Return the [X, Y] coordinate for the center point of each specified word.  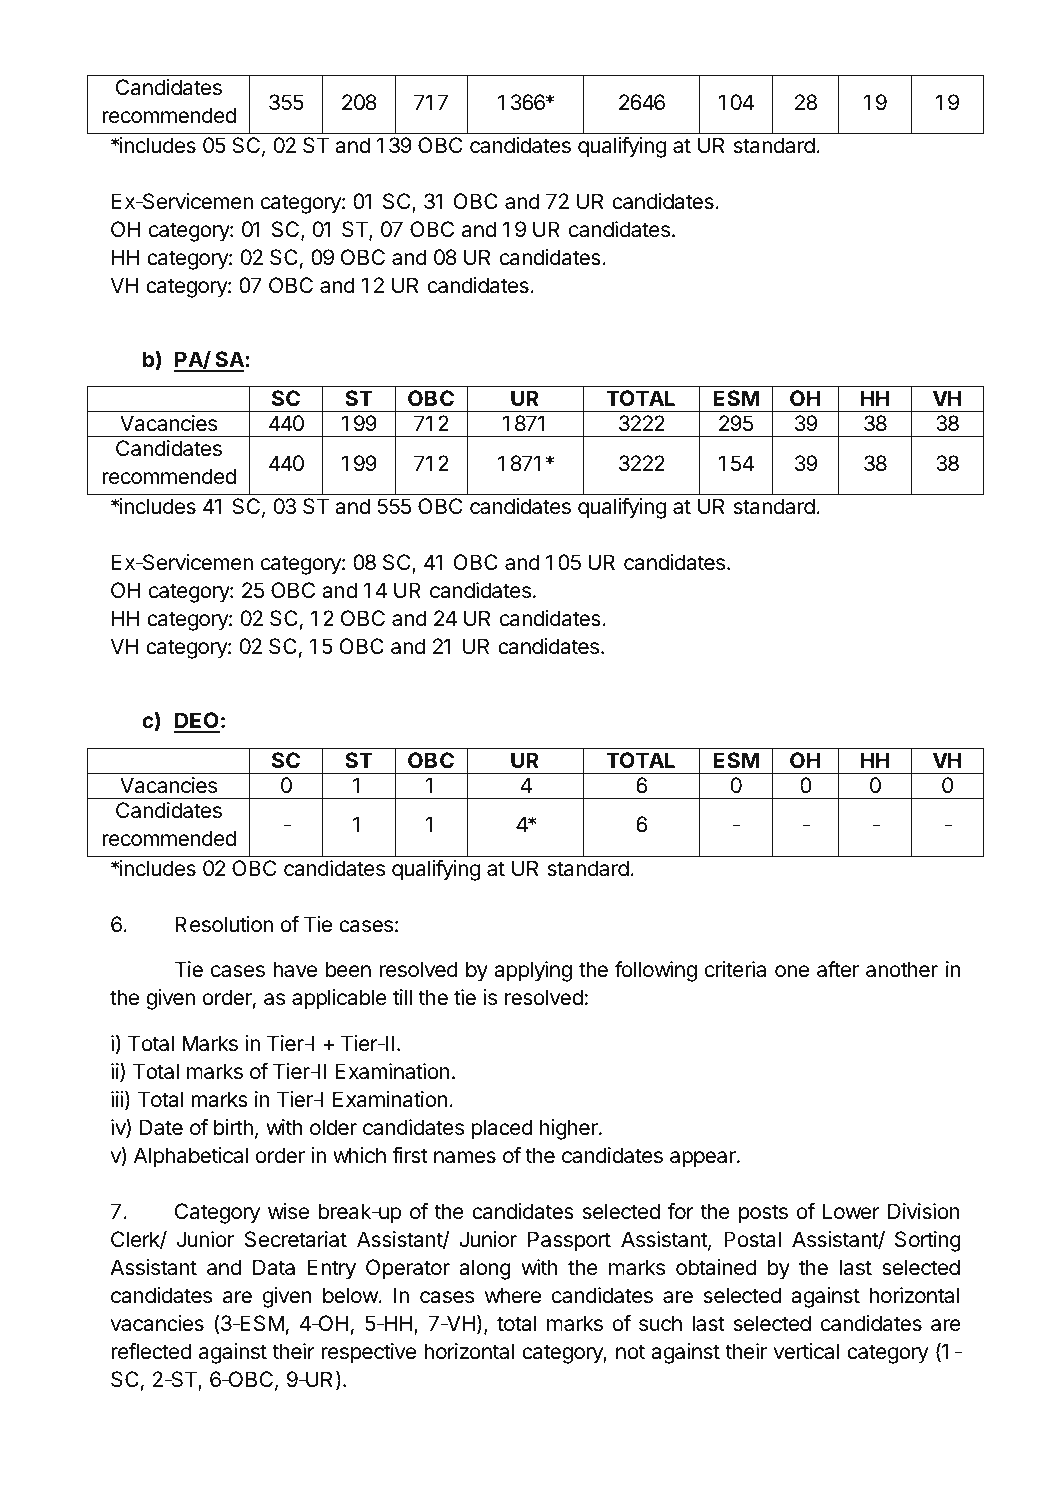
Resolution [224, 924]
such [660, 1323]
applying [533, 971]
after [838, 969]
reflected [151, 1351]
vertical [806, 1351]
